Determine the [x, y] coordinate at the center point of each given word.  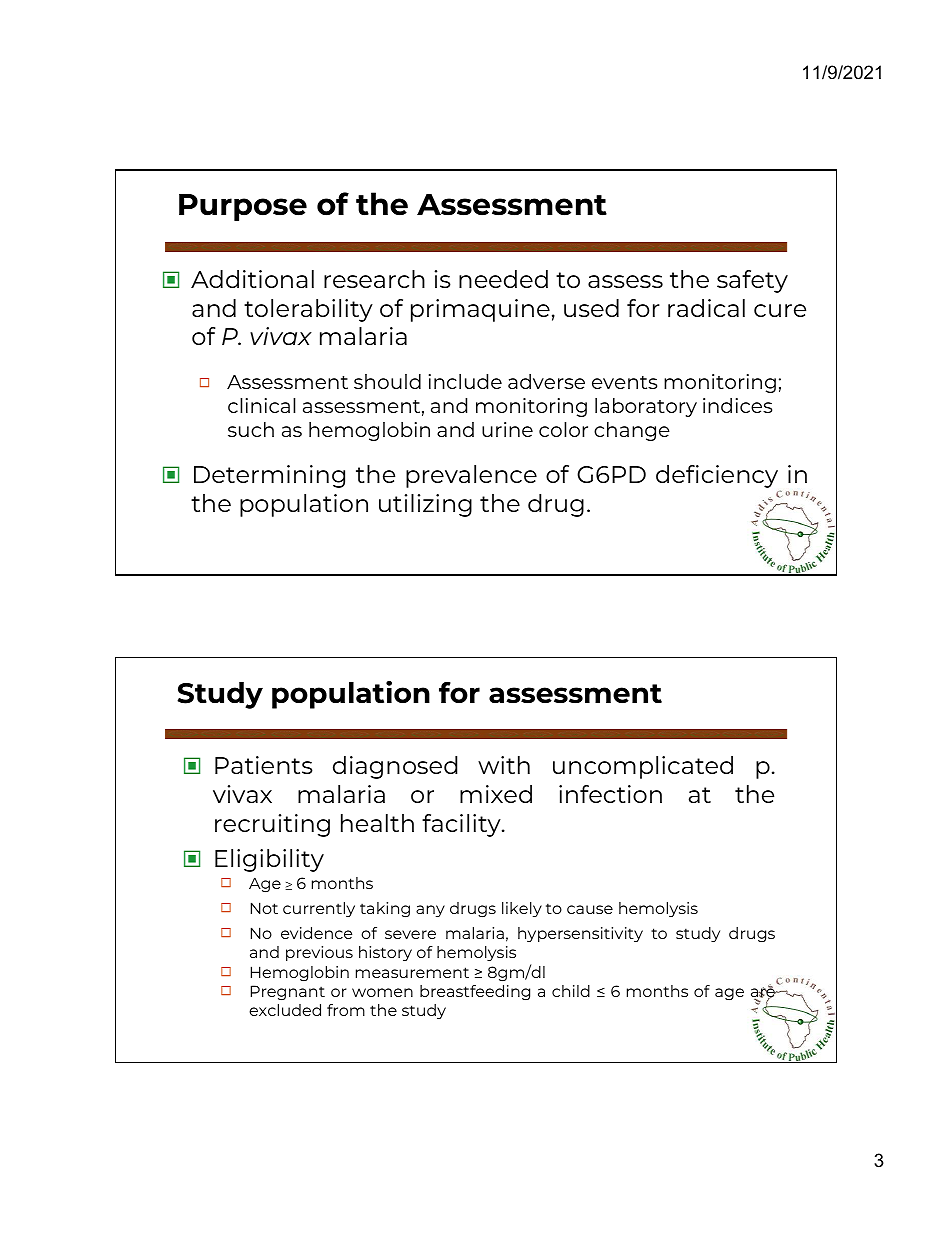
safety [752, 281]
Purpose [243, 207]
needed [503, 279]
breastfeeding [475, 992]
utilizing [425, 505]
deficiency [718, 478]
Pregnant [288, 992]
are [764, 993]
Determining [269, 476]
